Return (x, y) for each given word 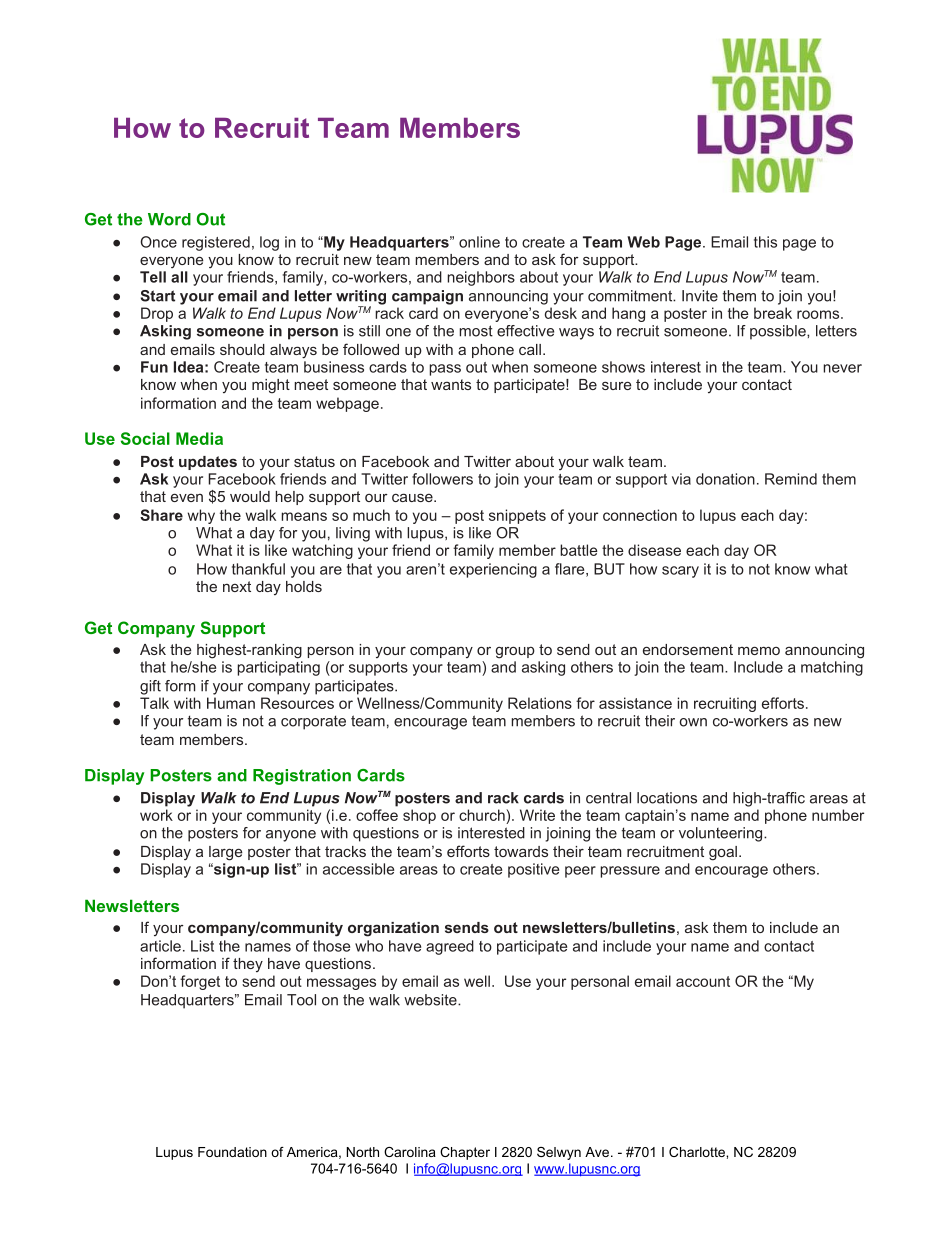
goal (723, 853)
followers (442, 479)
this (765, 242)
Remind (791, 479)
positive (533, 870)
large (225, 853)
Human (231, 703)
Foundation (232, 1152)
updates (208, 463)
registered (216, 243)
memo (759, 650)
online (479, 242)
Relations (540, 703)
